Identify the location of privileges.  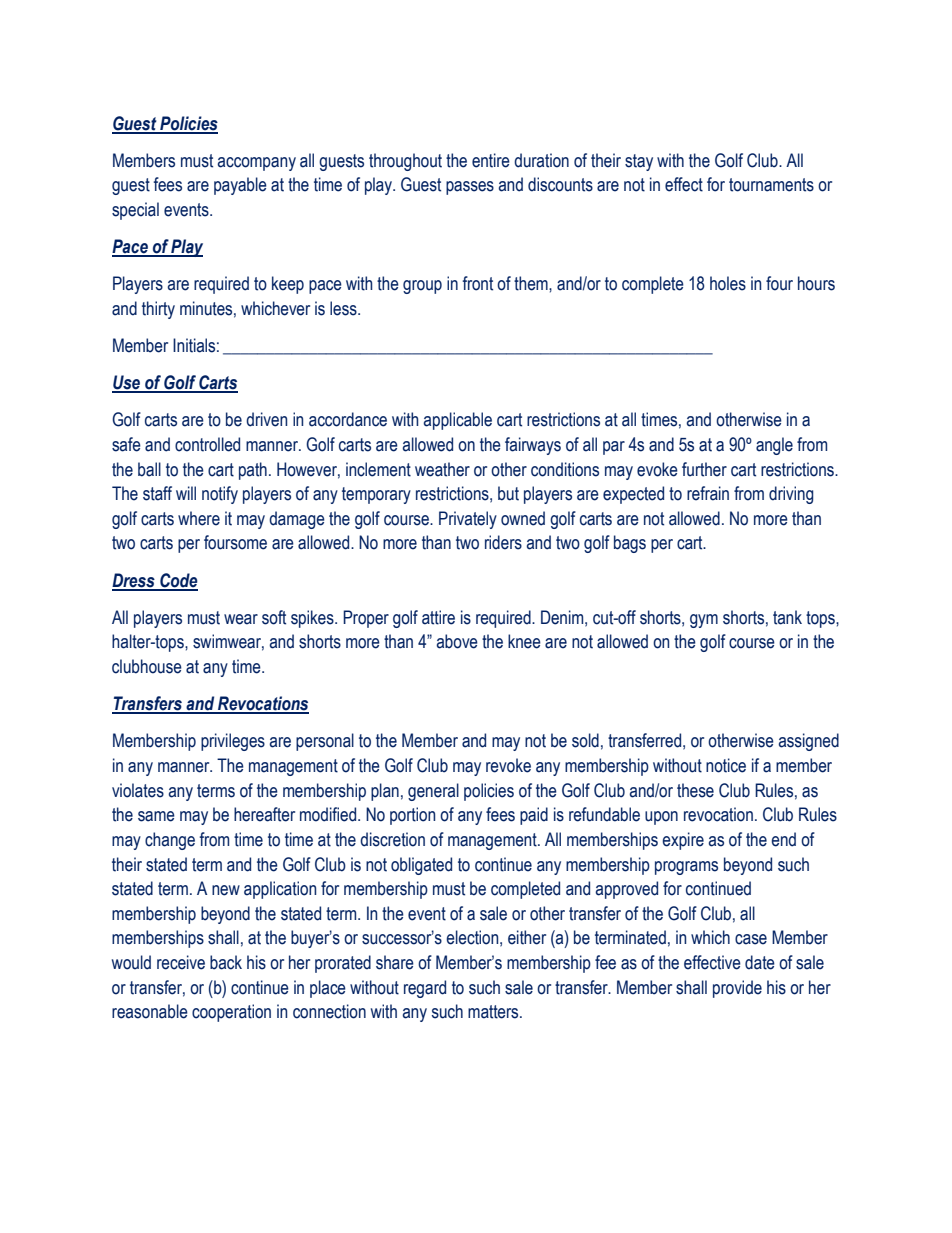
(233, 742).
